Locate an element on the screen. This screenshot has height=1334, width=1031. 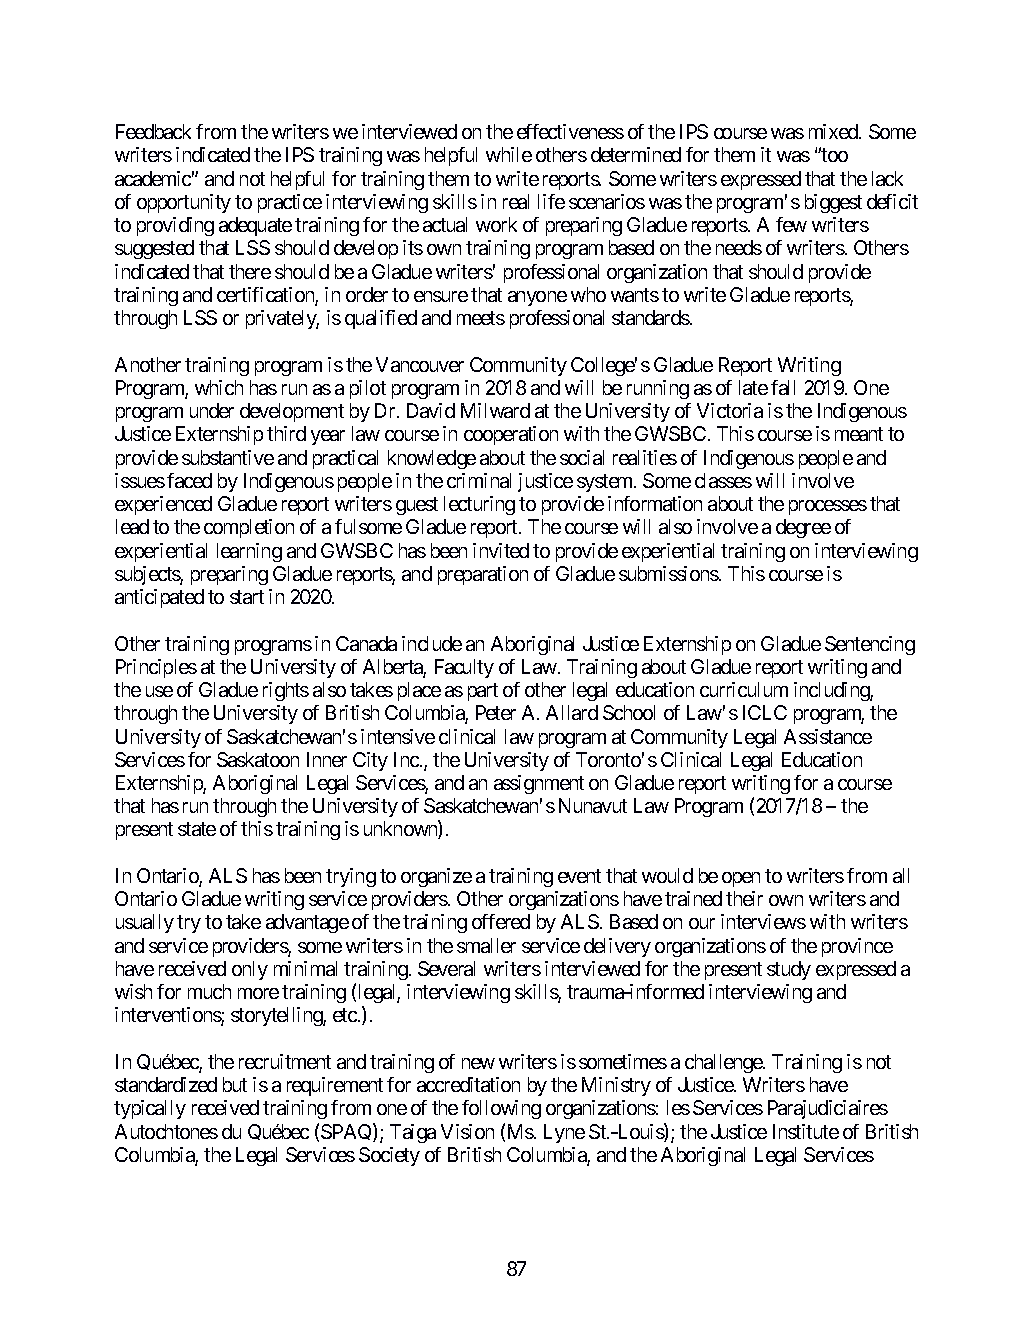
Sentencing is located at coordinates (870, 645).
